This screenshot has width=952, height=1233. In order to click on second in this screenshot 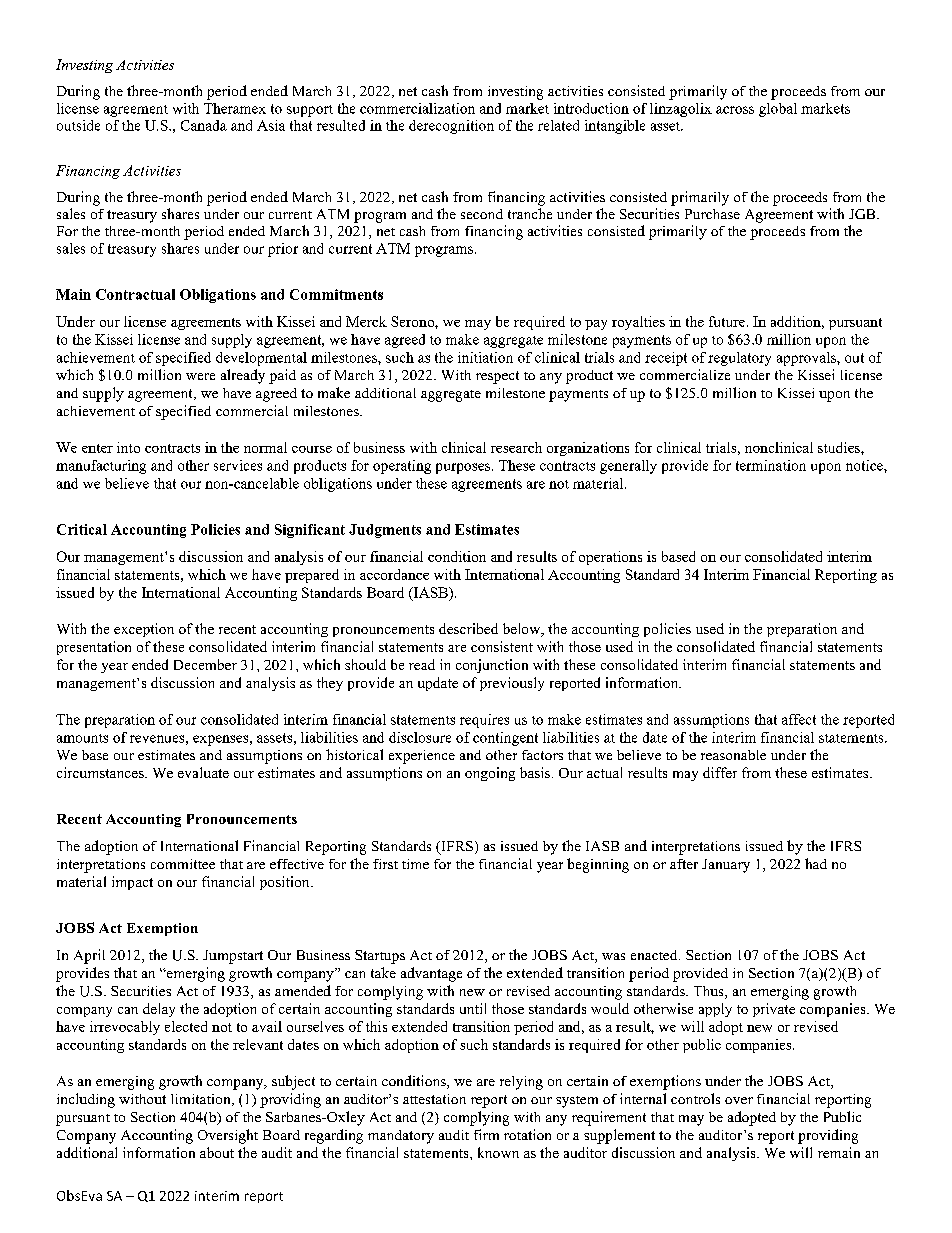, I will do `click(482, 214)`.
